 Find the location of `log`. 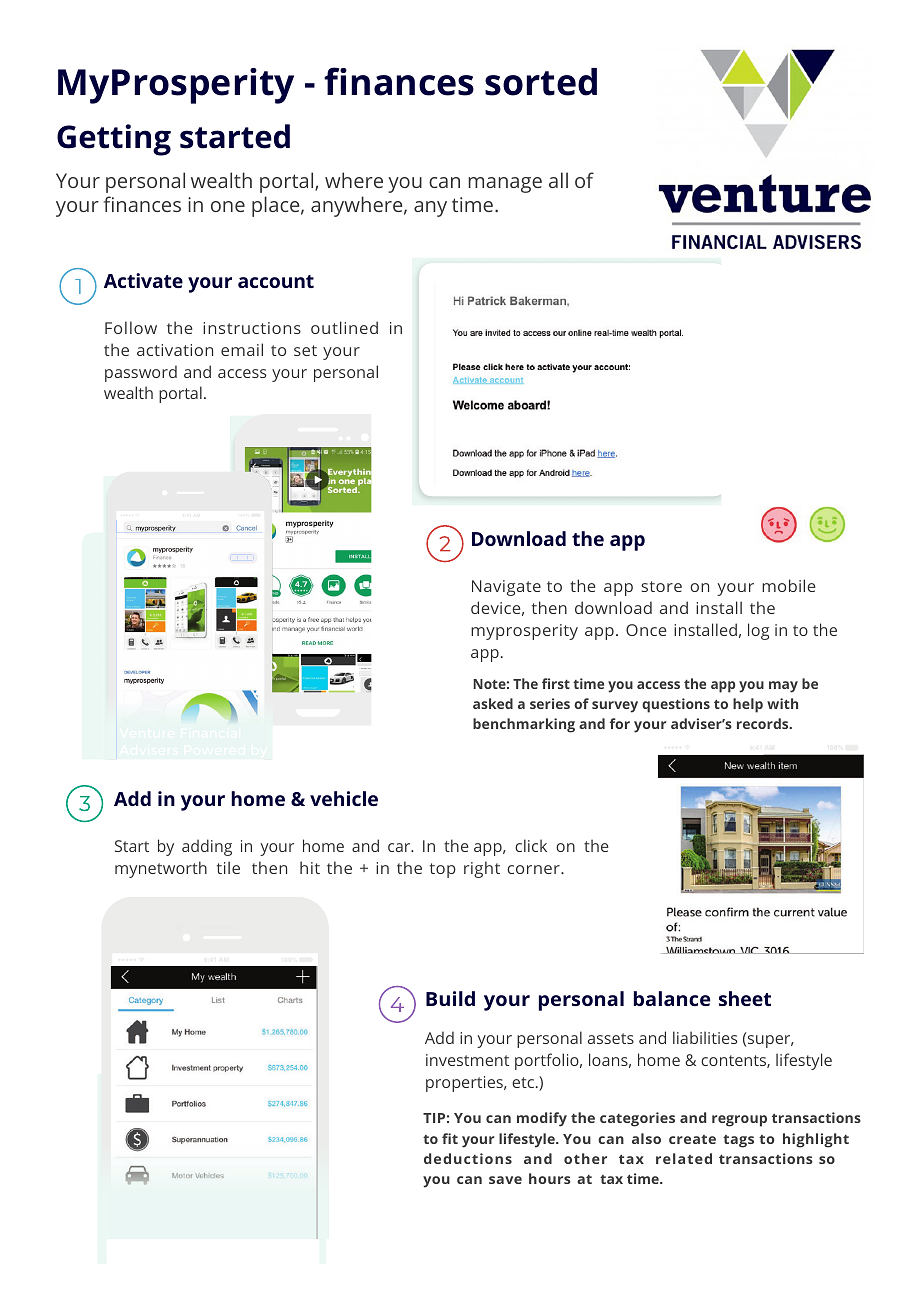

log is located at coordinates (758, 631).
